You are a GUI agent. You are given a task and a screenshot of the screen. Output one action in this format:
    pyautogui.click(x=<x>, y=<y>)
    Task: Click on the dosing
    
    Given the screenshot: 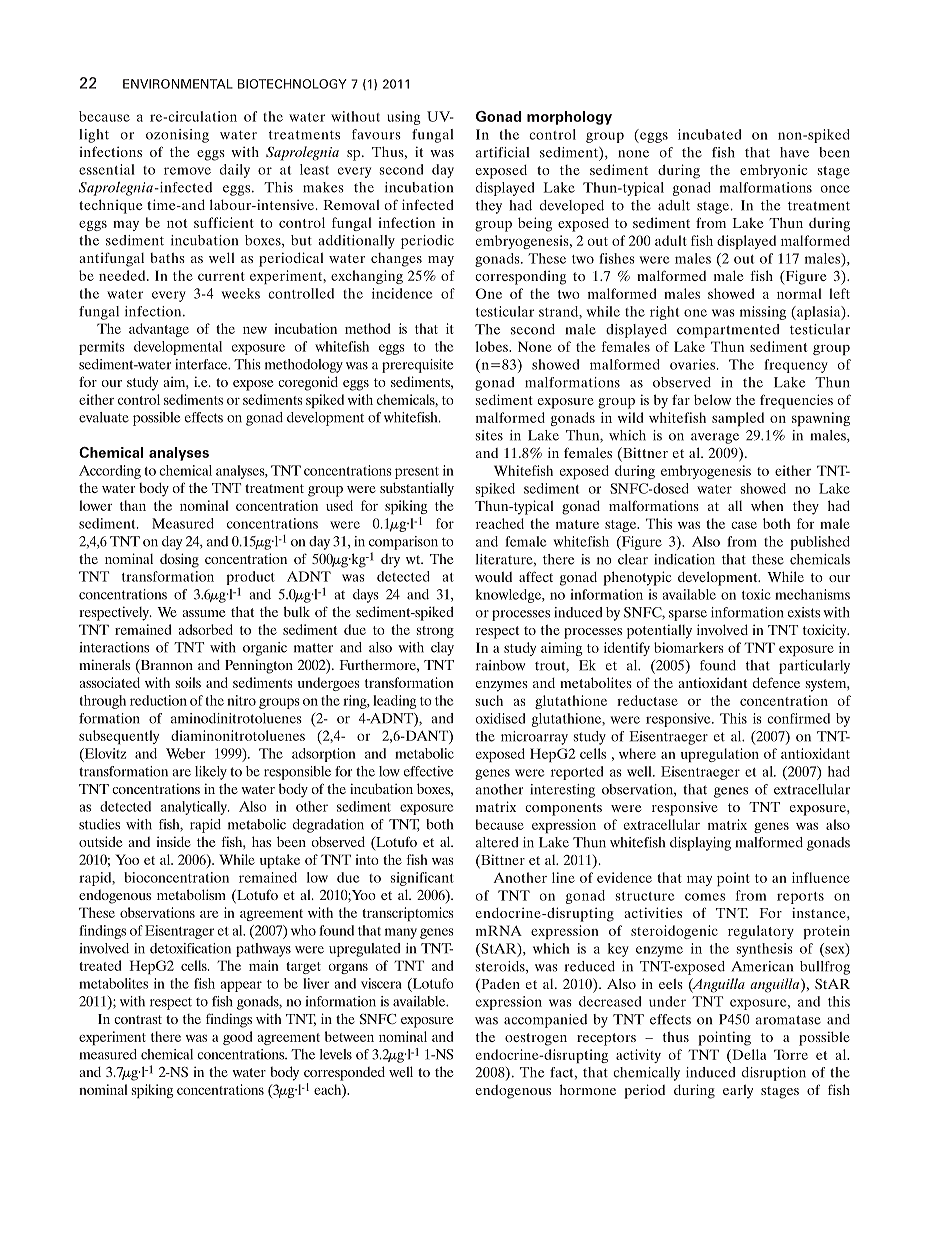 What is the action you would take?
    pyautogui.click(x=179, y=560)
